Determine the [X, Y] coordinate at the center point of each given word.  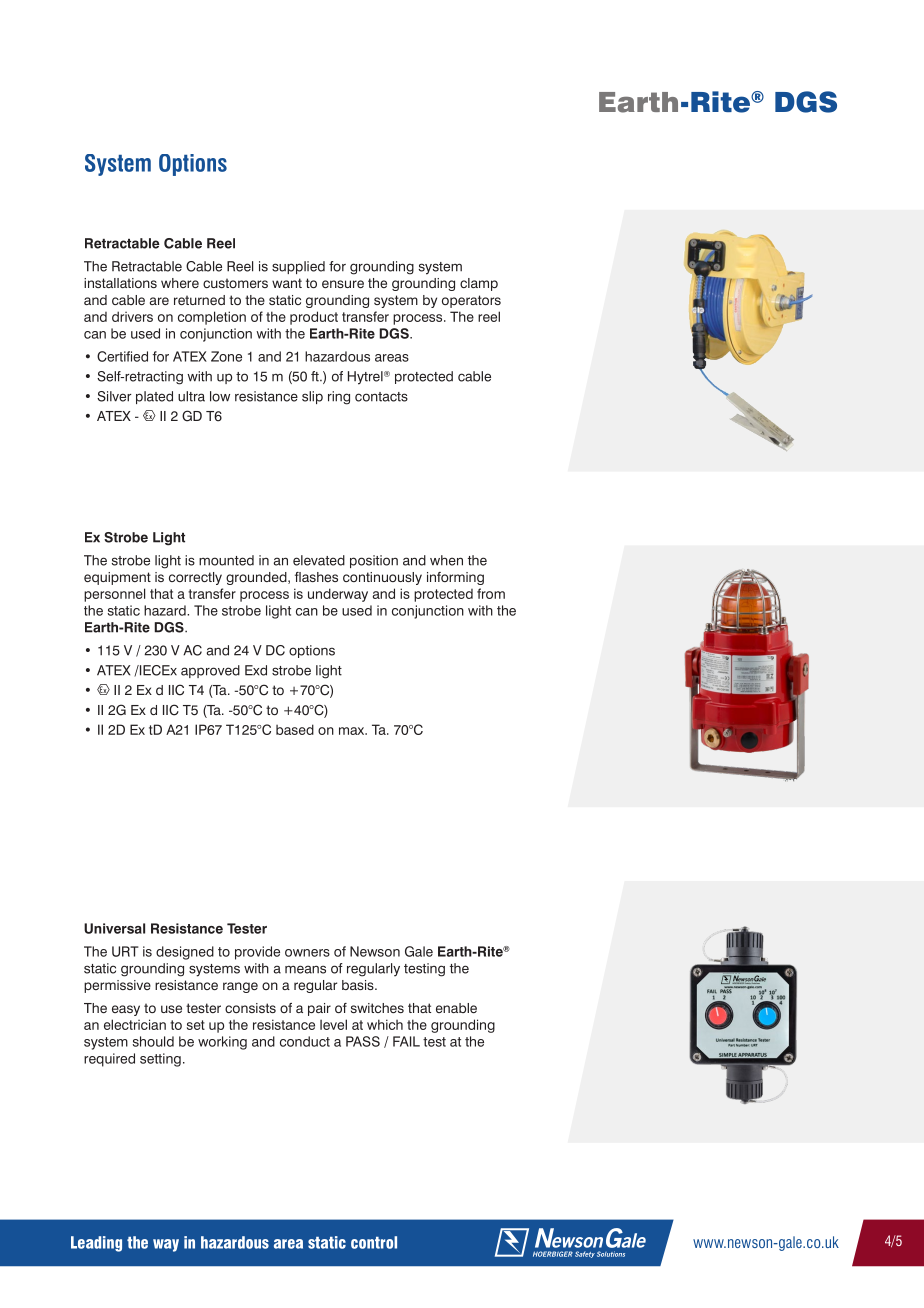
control [374, 1242]
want [287, 283]
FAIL [406, 1041]
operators [471, 301]
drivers [132, 316]
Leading [96, 1244]
